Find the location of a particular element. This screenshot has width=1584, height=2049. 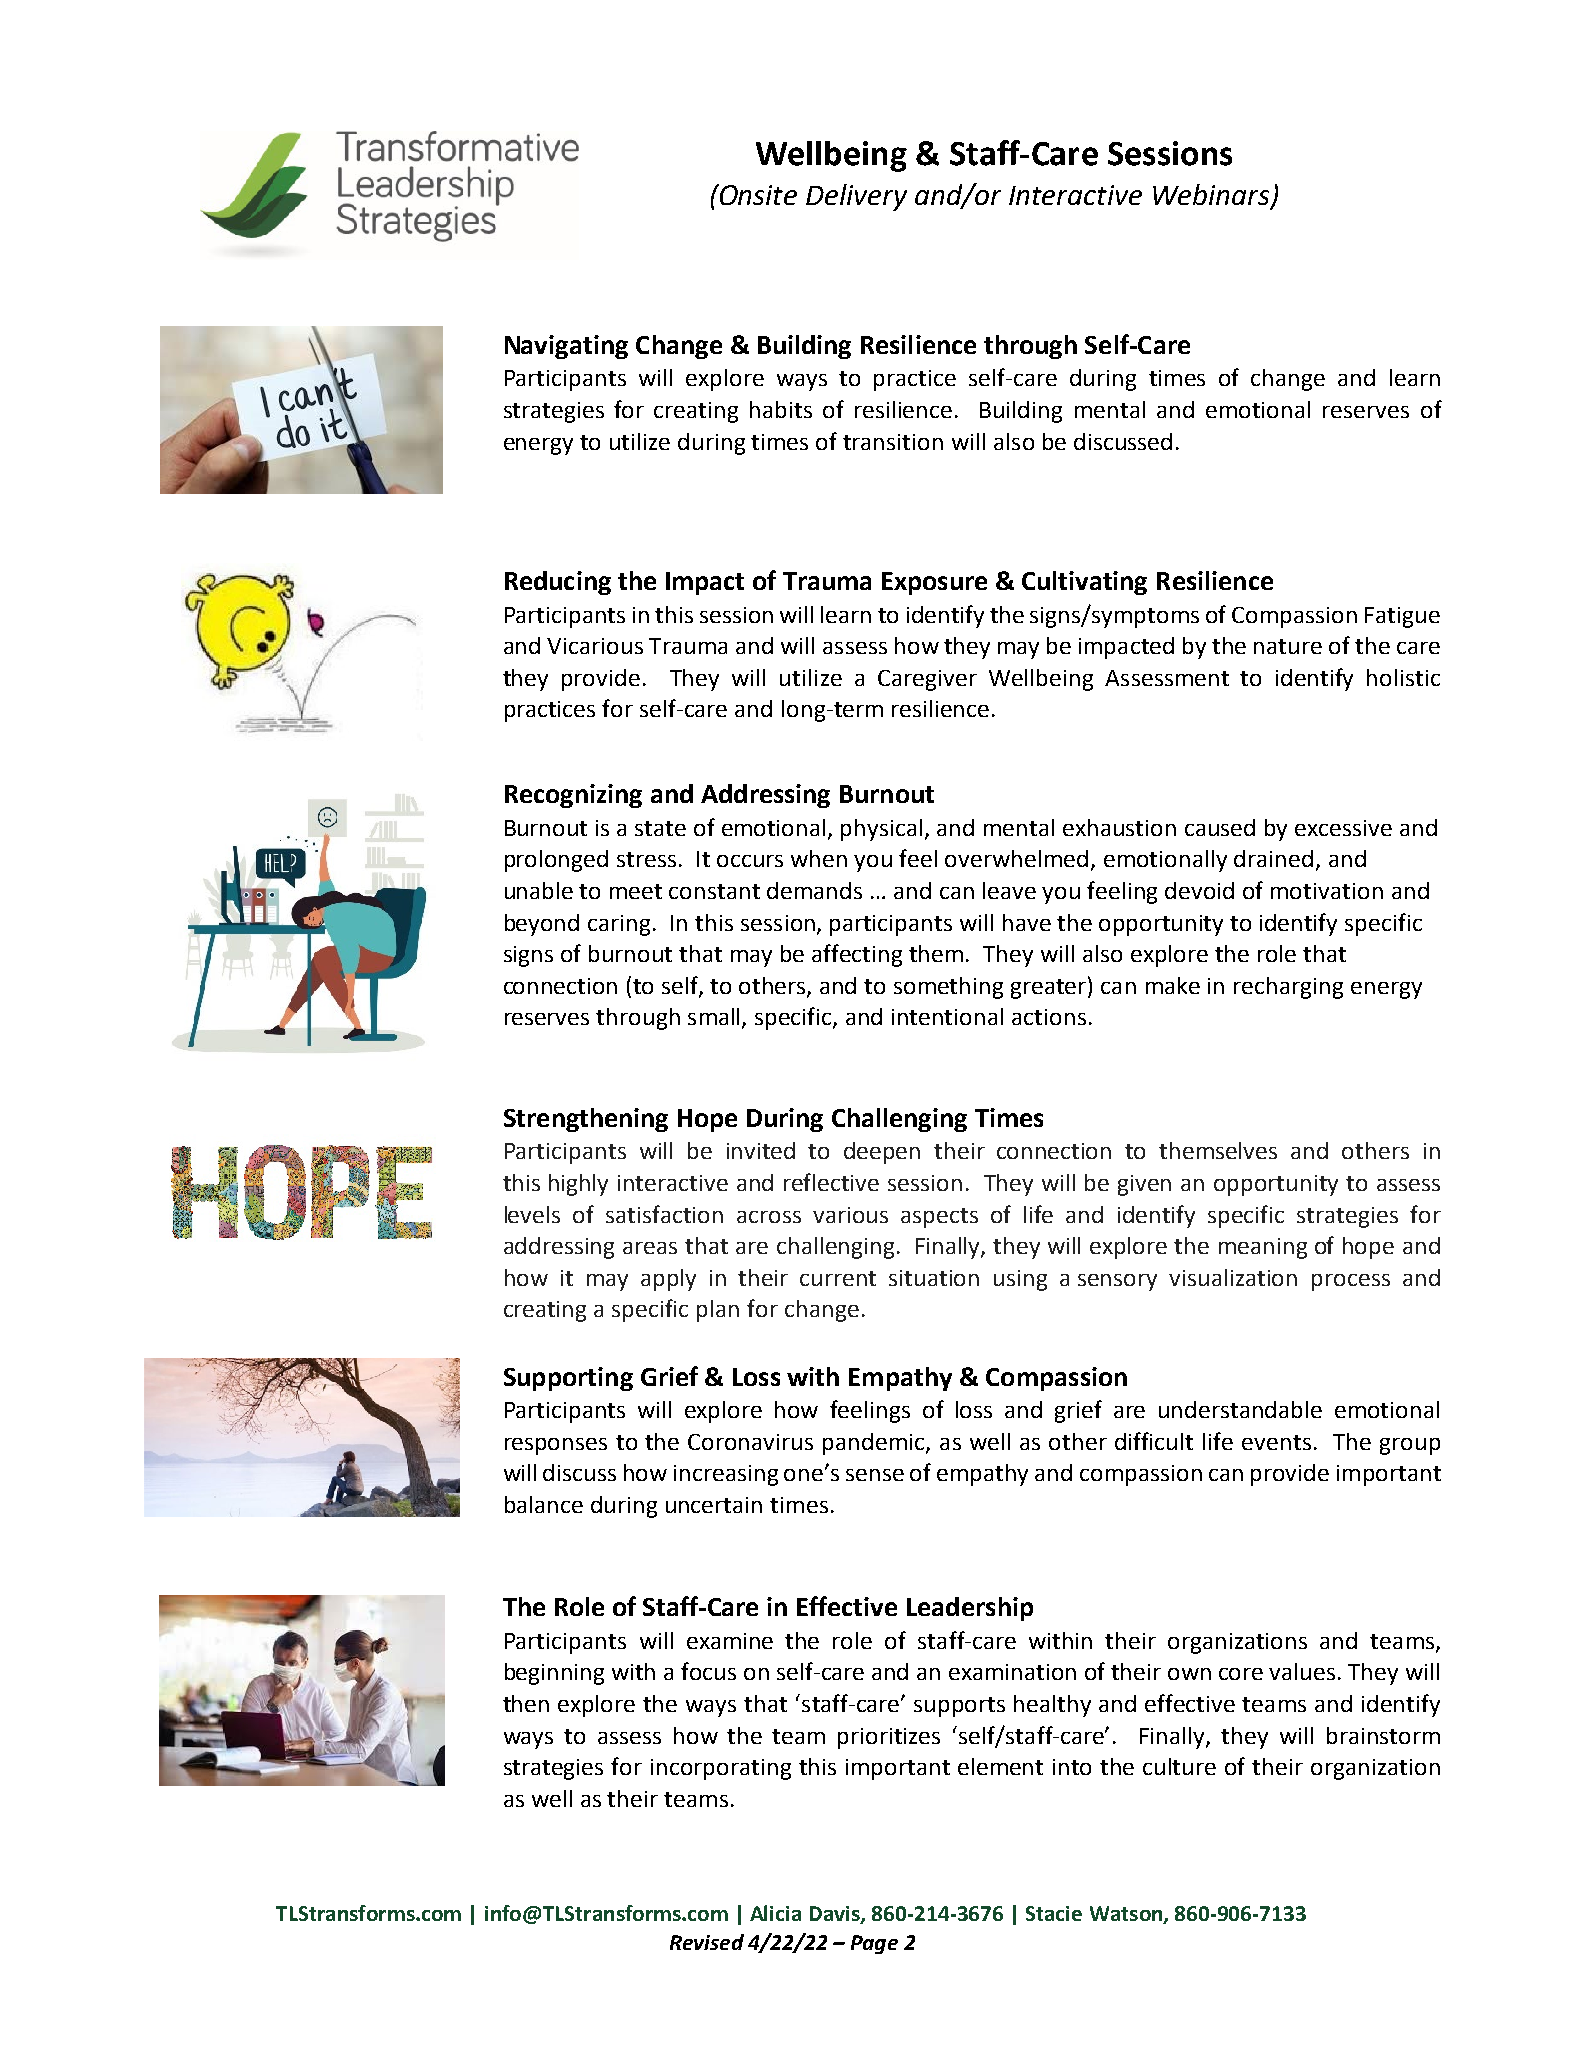

small is located at coordinates (715, 1018).
